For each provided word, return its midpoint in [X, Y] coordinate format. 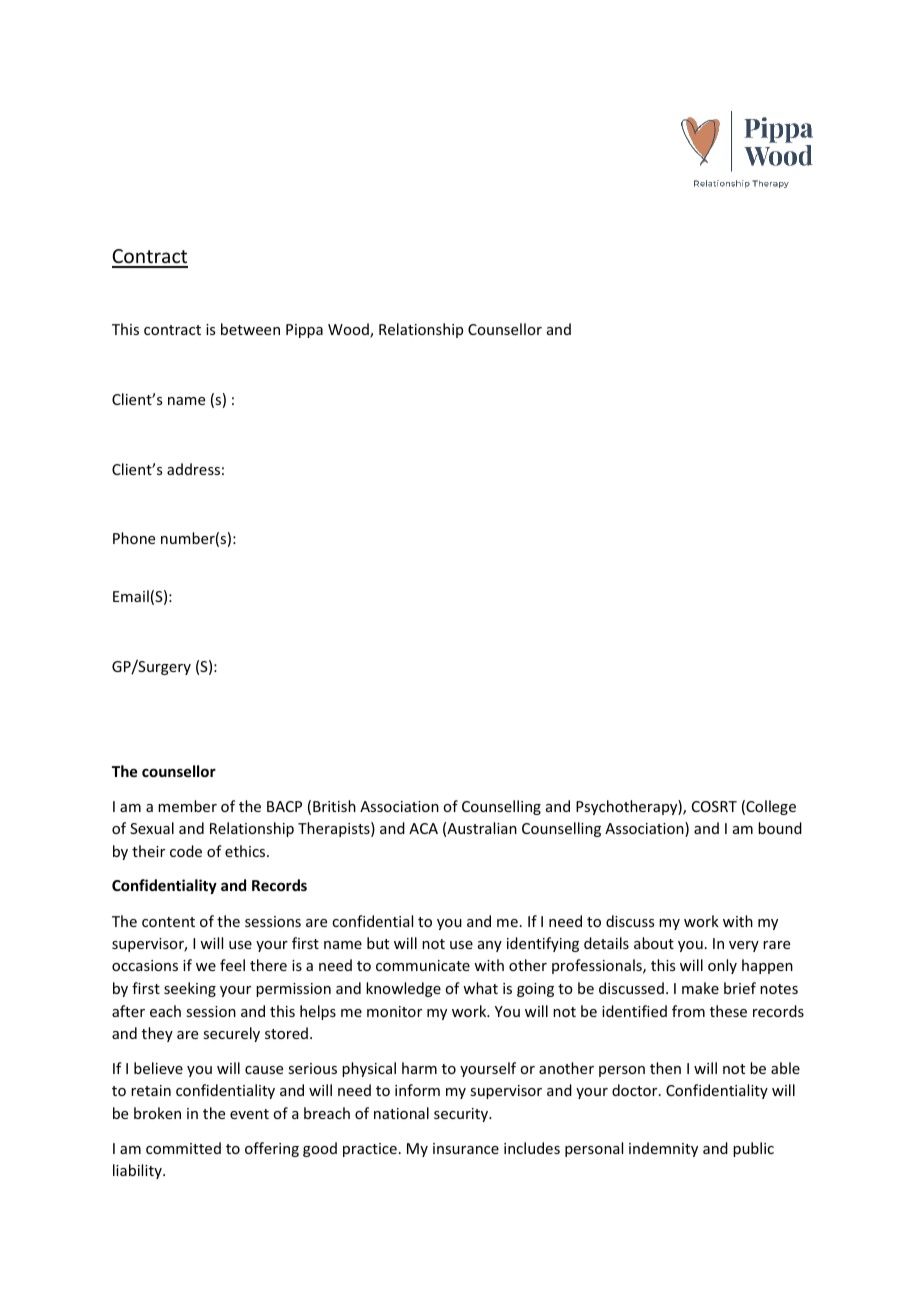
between [250, 329]
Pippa [304, 331]
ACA [423, 828]
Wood [349, 330]
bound [780, 828]
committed [183, 1148]
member [187, 806]
